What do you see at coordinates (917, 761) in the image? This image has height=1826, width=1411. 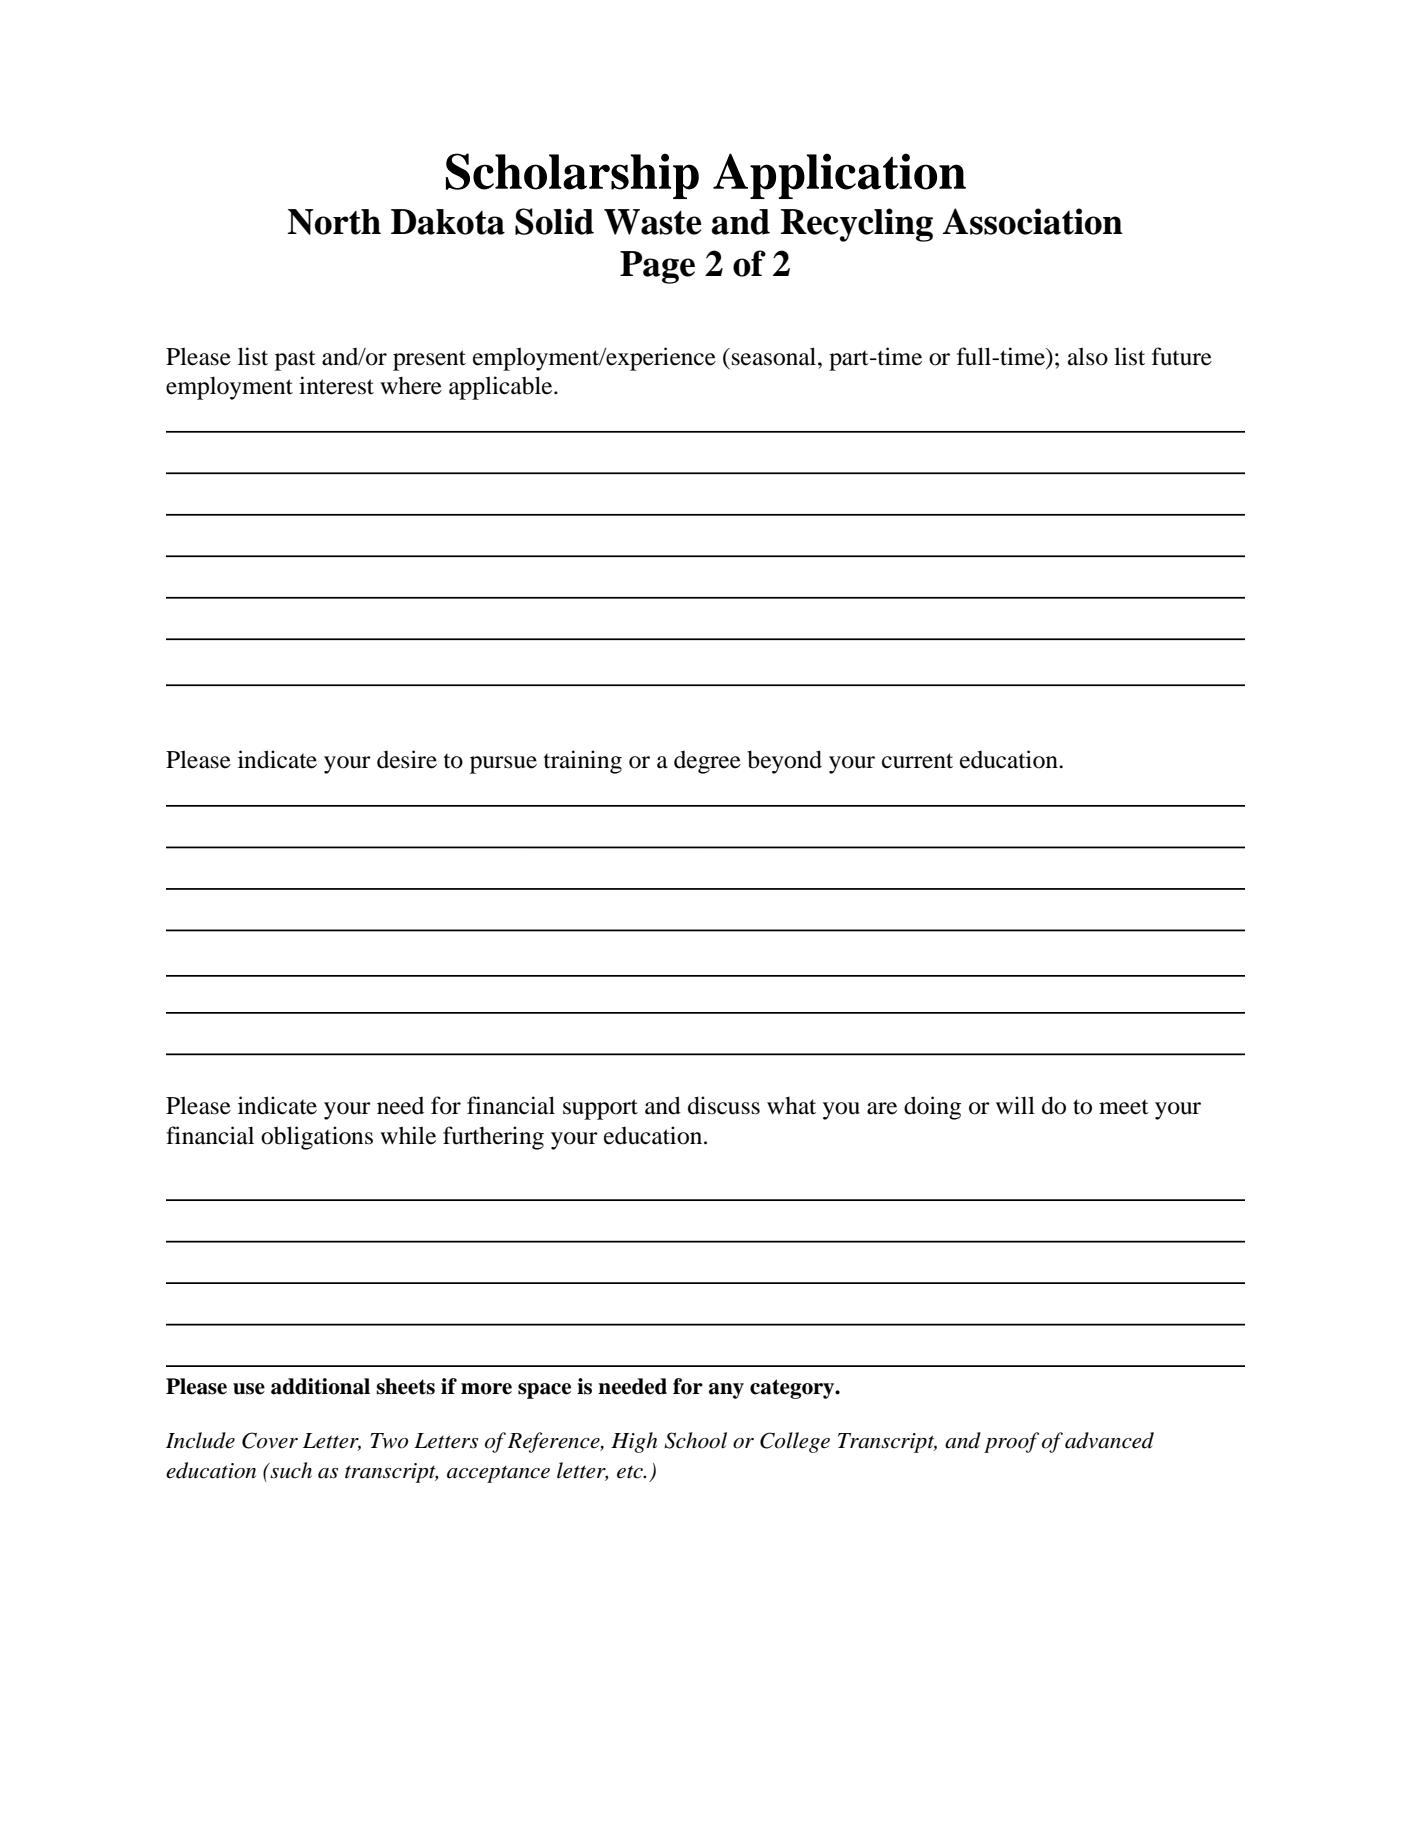 I see `current` at bounding box center [917, 761].
